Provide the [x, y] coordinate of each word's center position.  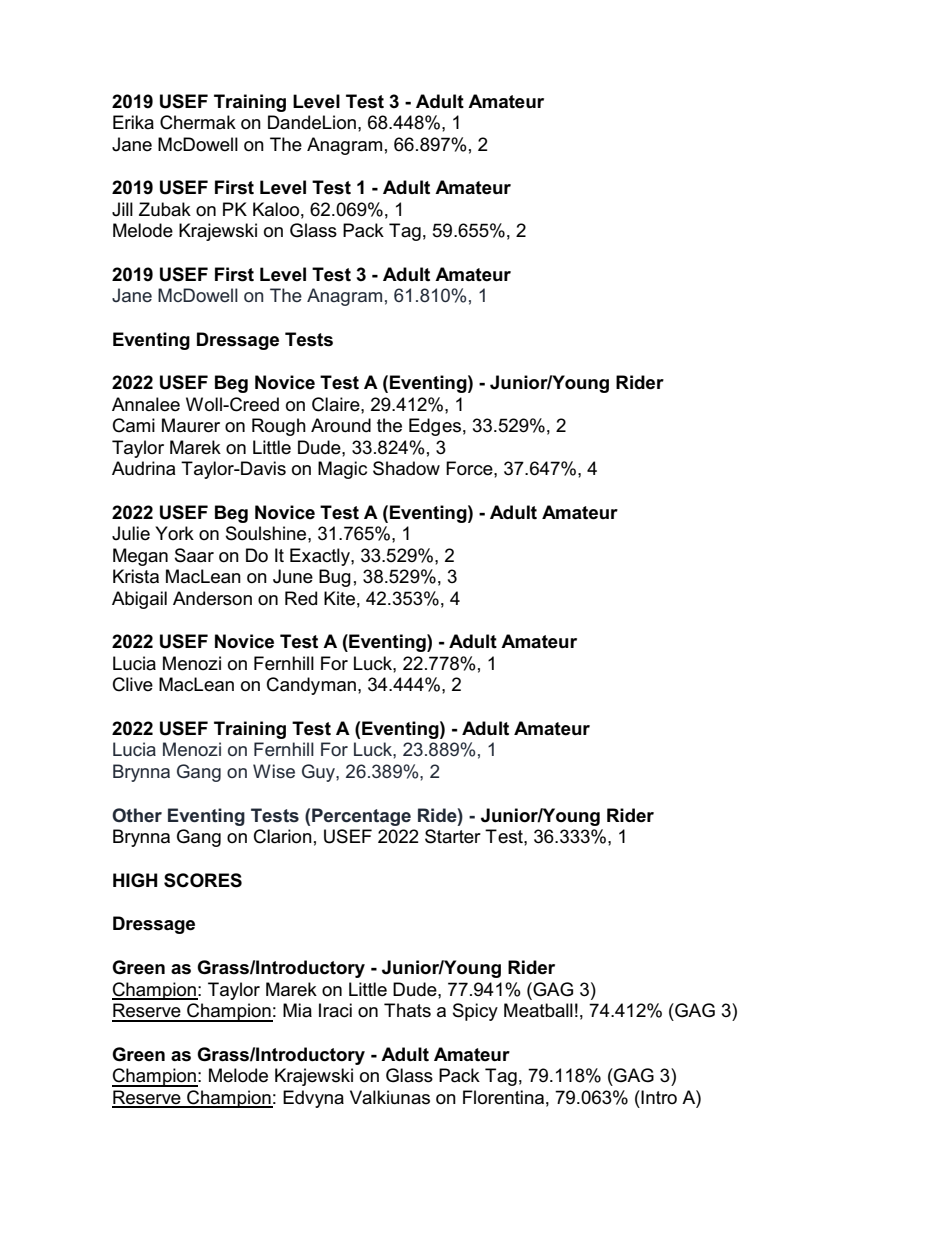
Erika [133, 122]
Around [341, 425]
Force [470, 468]
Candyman [311, 686]
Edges [435, 427]
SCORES [203, 880]
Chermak [198, 122]
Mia [297, 1010]
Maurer [191, 425]
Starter [453, 836]
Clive [133, 684]
